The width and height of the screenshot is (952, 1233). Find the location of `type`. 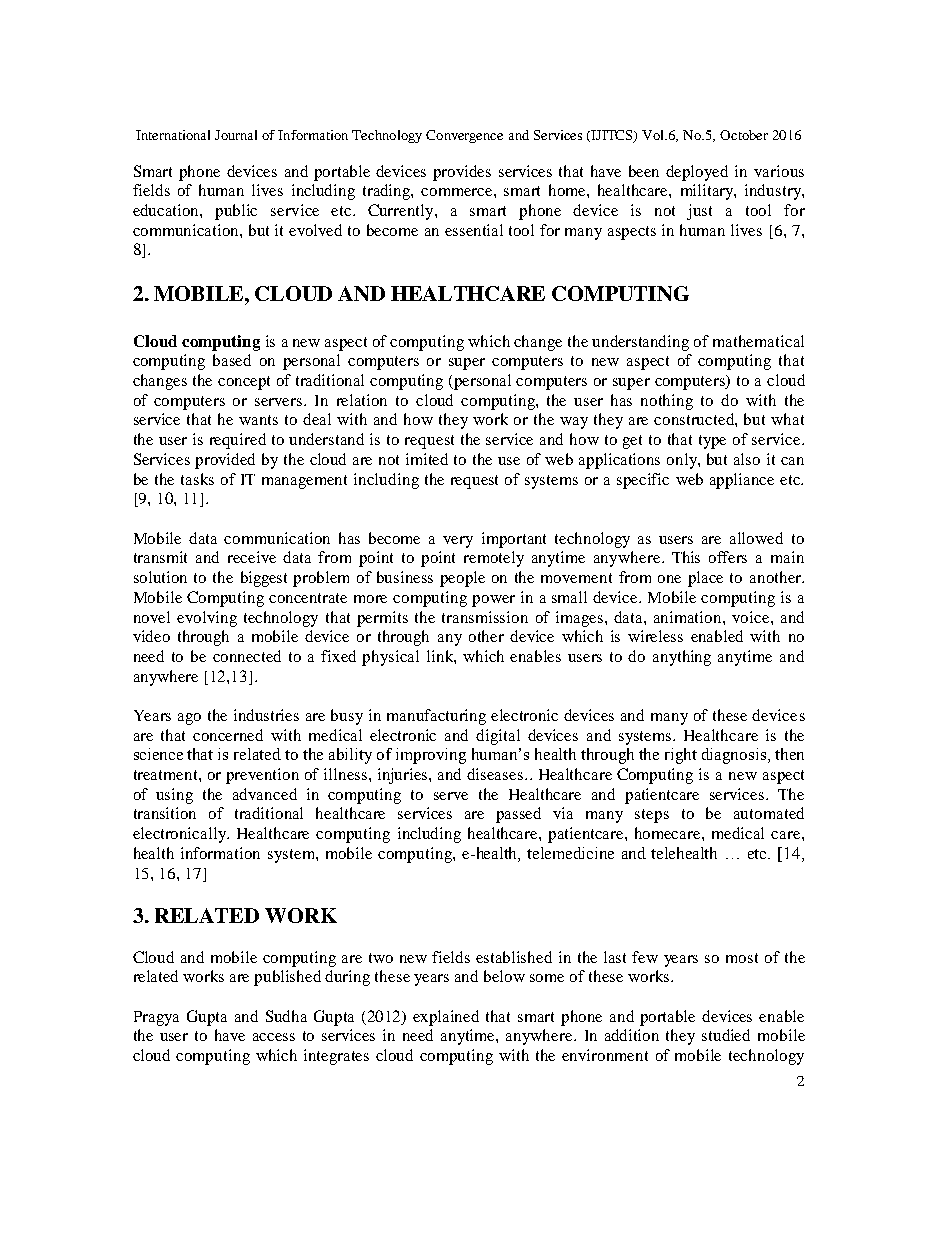

type is located at coordinates (712, 442).
